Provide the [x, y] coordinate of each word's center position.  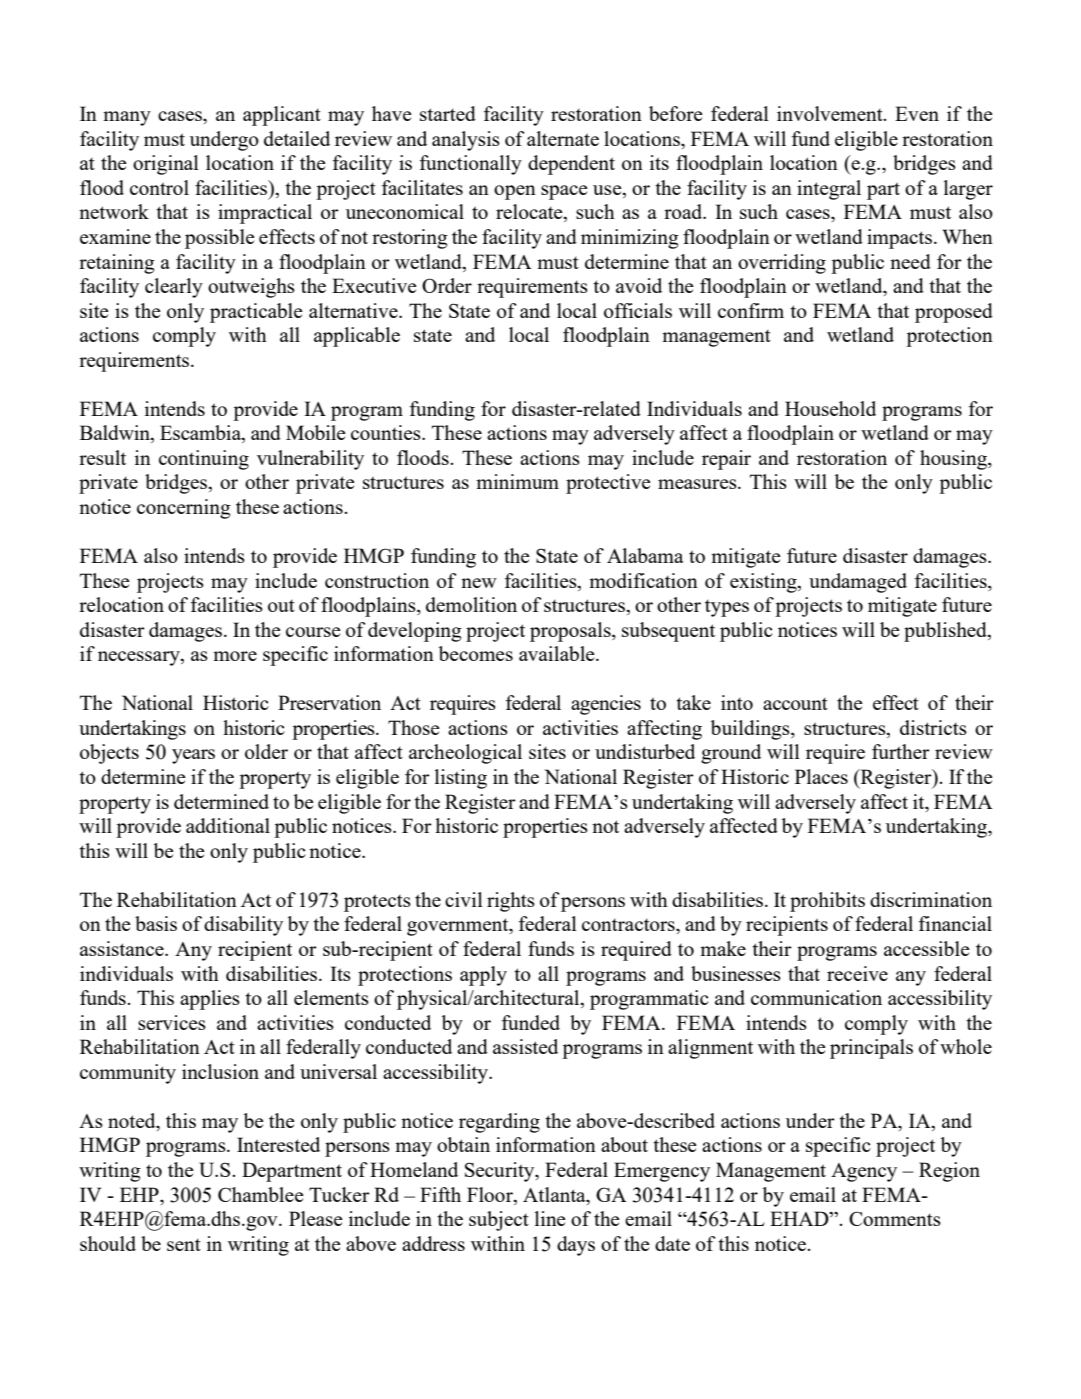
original [166, 165]
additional [228, 825]
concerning [184, 509]
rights [511, 902]
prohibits [827, 902]
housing [954, 460]
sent [184, 1245]
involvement [831, 113]
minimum [517, 481]
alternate [563, 138]
